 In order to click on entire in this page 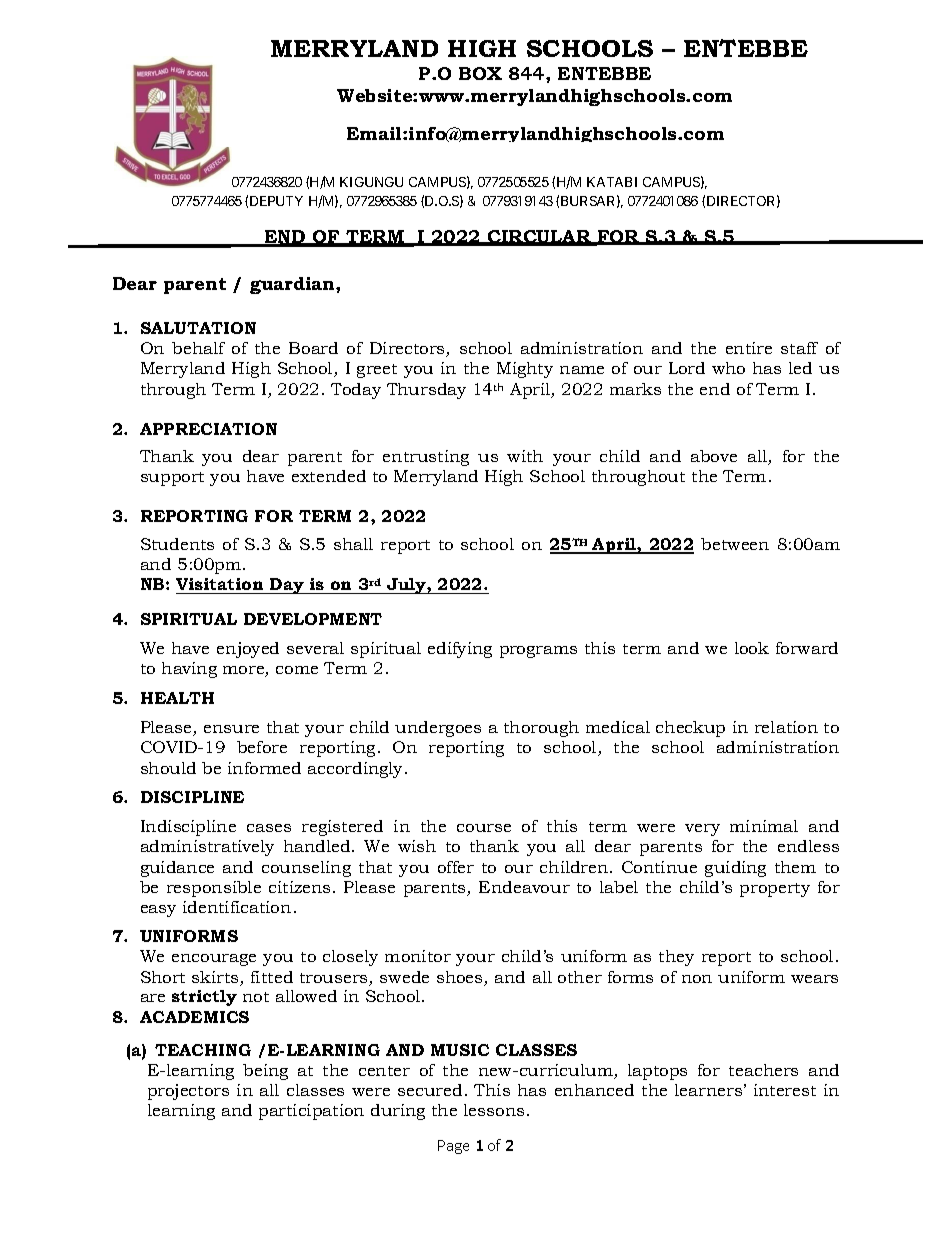, I will do `click(749, 348)`.
